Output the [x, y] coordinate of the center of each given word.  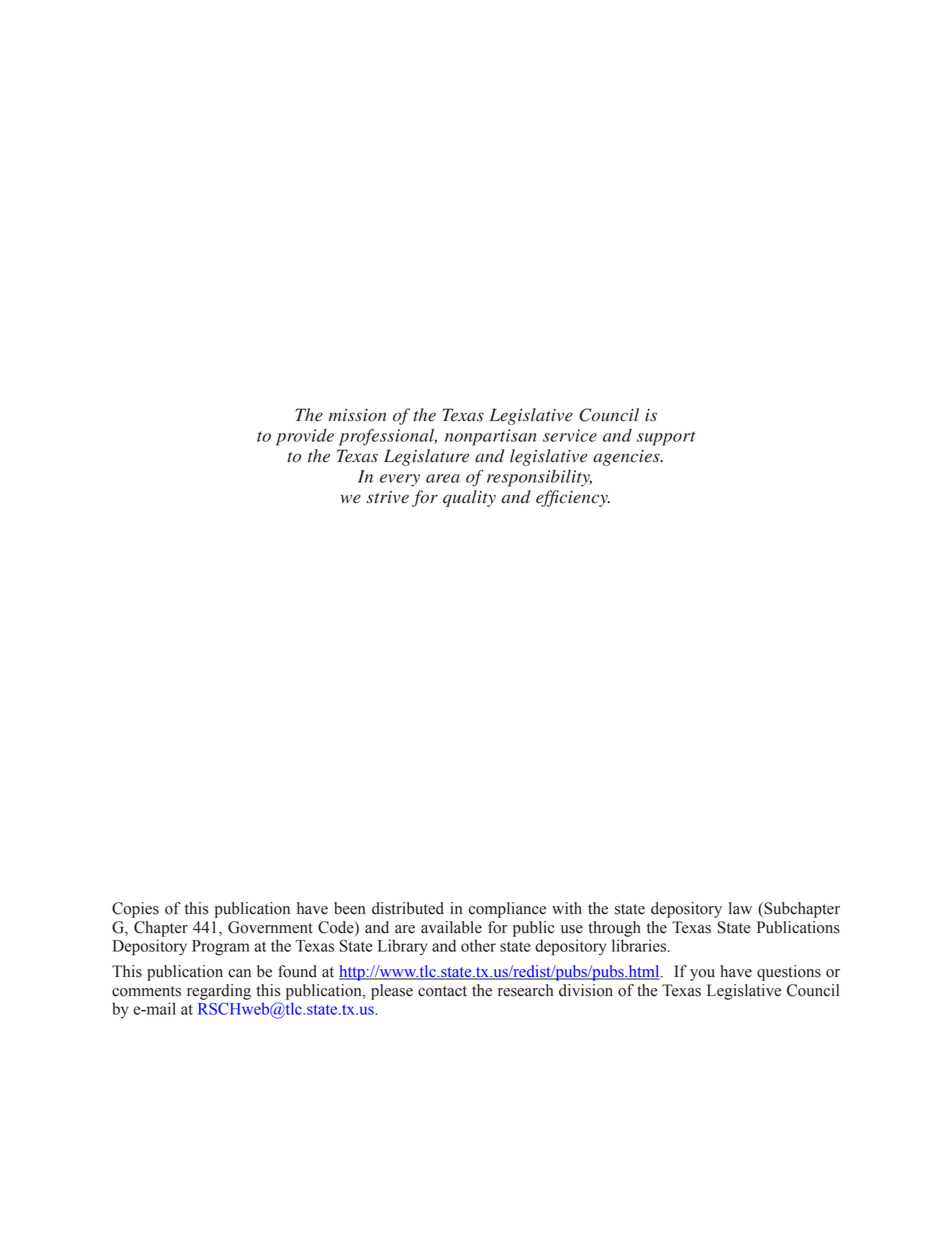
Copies [135, 910]
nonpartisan [491, 437]
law [740, 908]
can [239, 973]
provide [305, 437]
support [666, 438]
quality [469, 498]
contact [442, 991]
